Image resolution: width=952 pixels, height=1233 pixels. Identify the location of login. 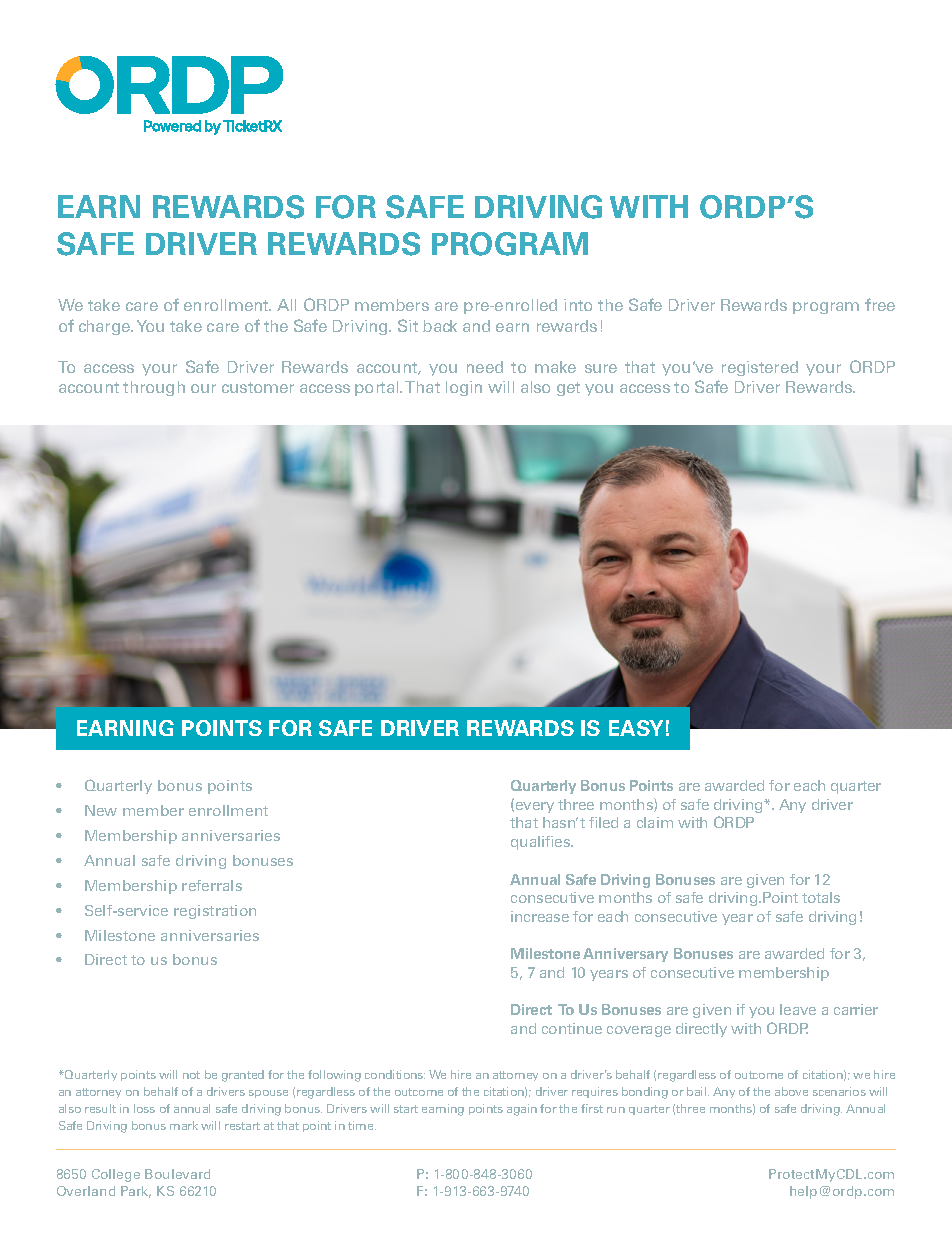
(464, 388).
